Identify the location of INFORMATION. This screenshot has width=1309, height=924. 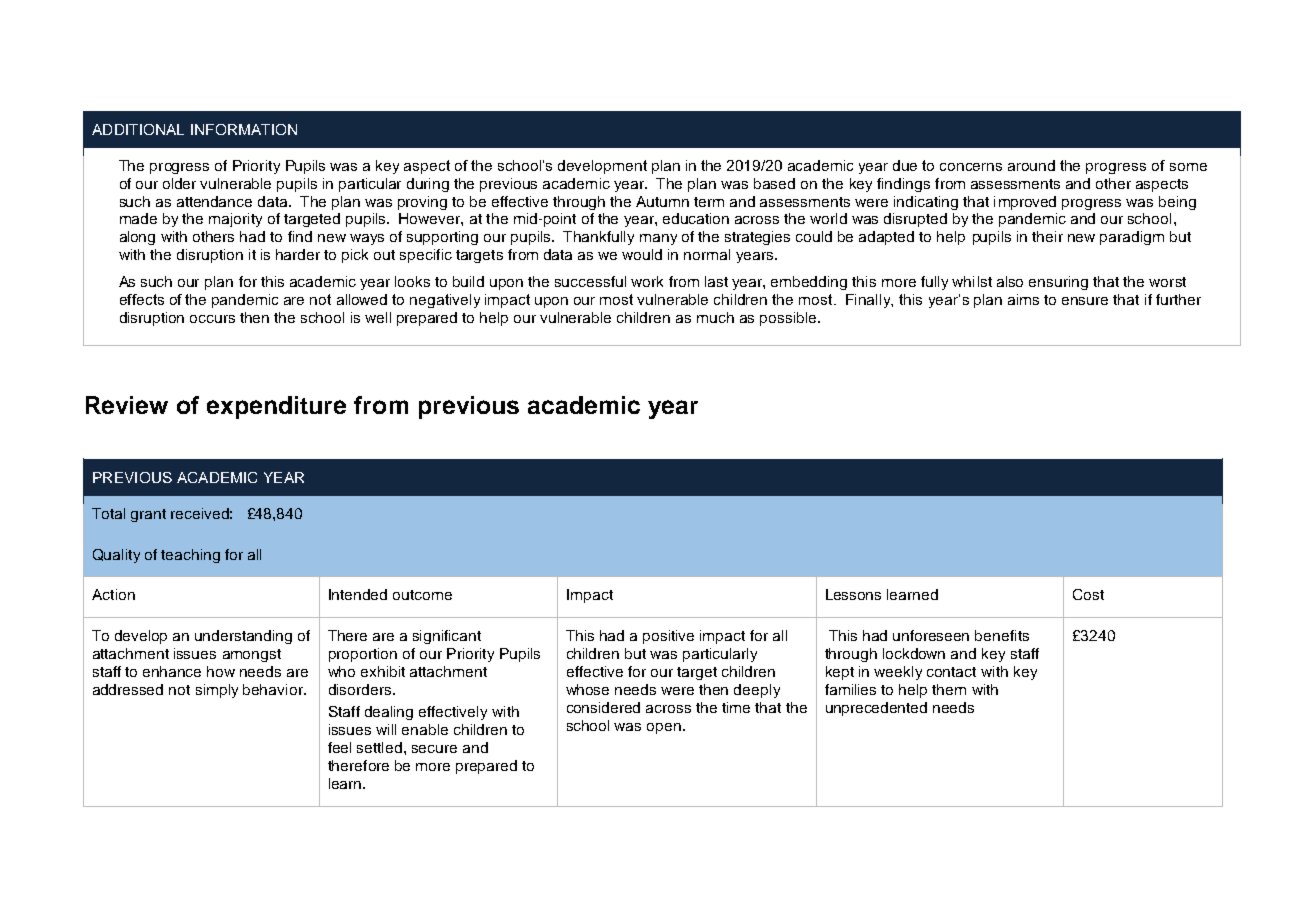
(244, 129).
